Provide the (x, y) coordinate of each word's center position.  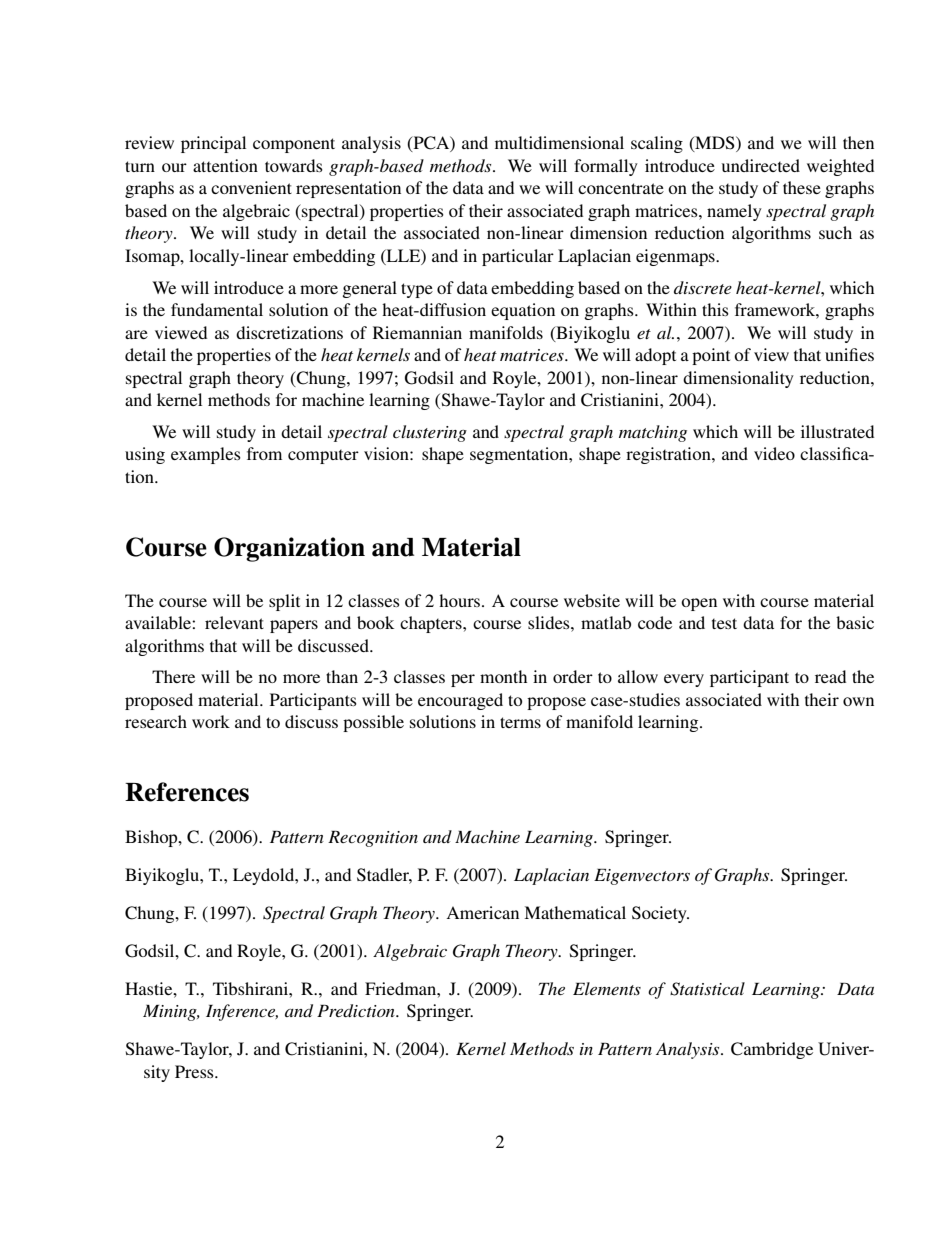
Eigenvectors (642, 877)
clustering (430, 433)
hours (459, 600)
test (724, 623)
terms (520, 722)
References (187, 792)
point (711, 356)
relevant (234, 622)
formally (606, 167)
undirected (761, 165)
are (136, 334)
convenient (251, 187)
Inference (242, 1012)
